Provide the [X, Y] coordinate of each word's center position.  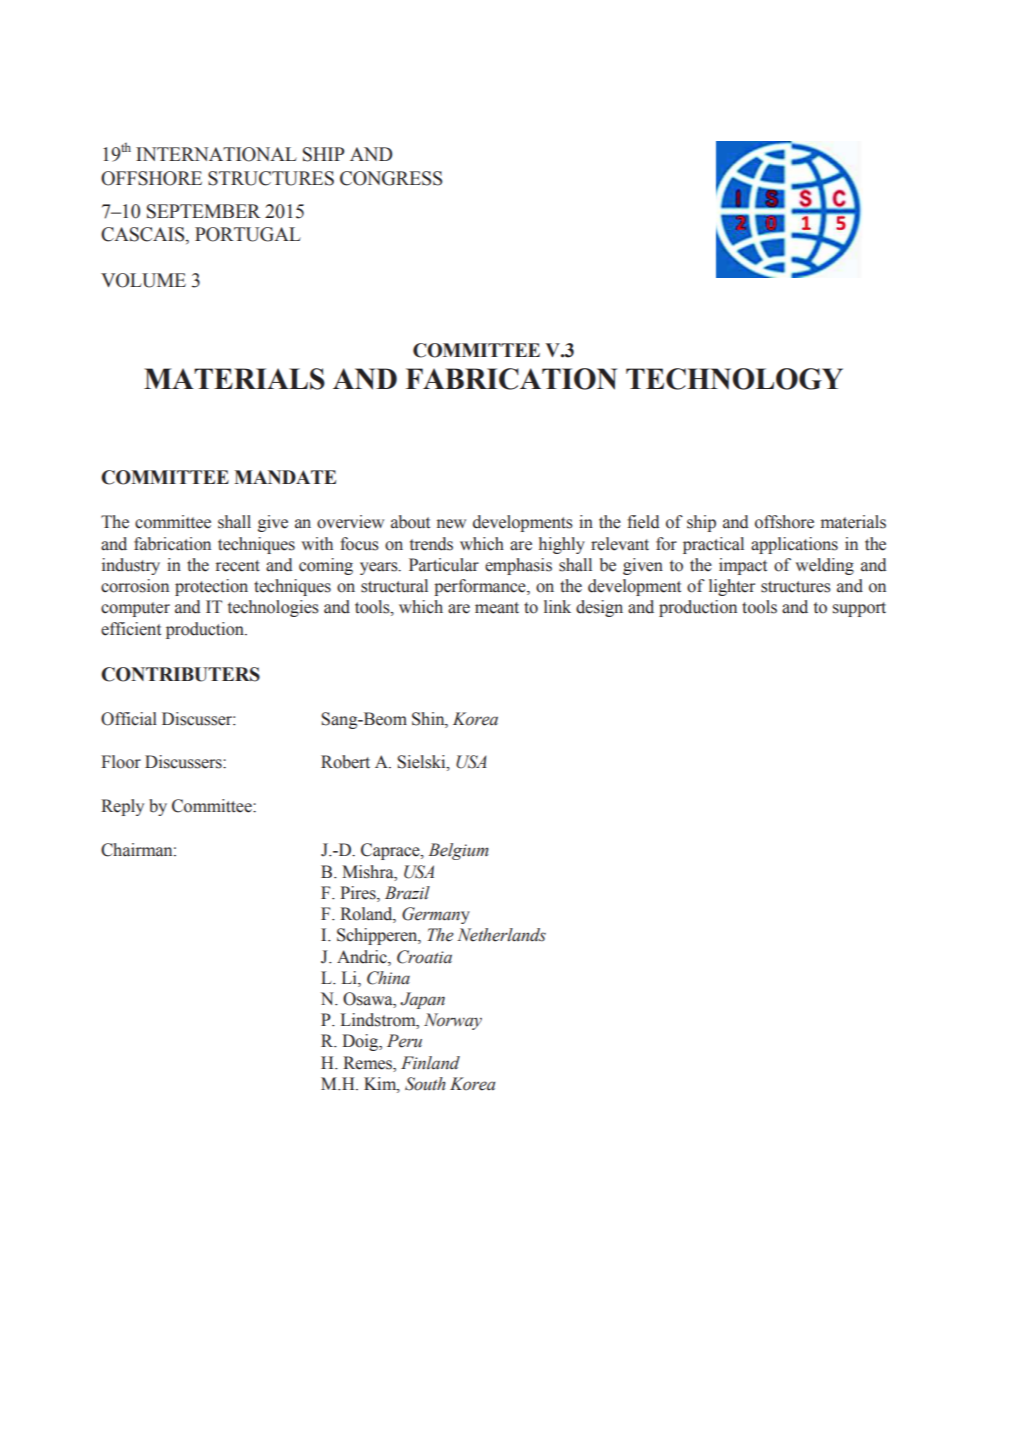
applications [794, 545]
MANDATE [285, 477]
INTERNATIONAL [216, 154]
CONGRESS [391, 178]
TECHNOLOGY [734, 379]
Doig [361, 1042]
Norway [453, 1021]
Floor [121, 762]
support [859, 609]
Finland [430, 1063]
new [451, 524]
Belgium [458, 851]
